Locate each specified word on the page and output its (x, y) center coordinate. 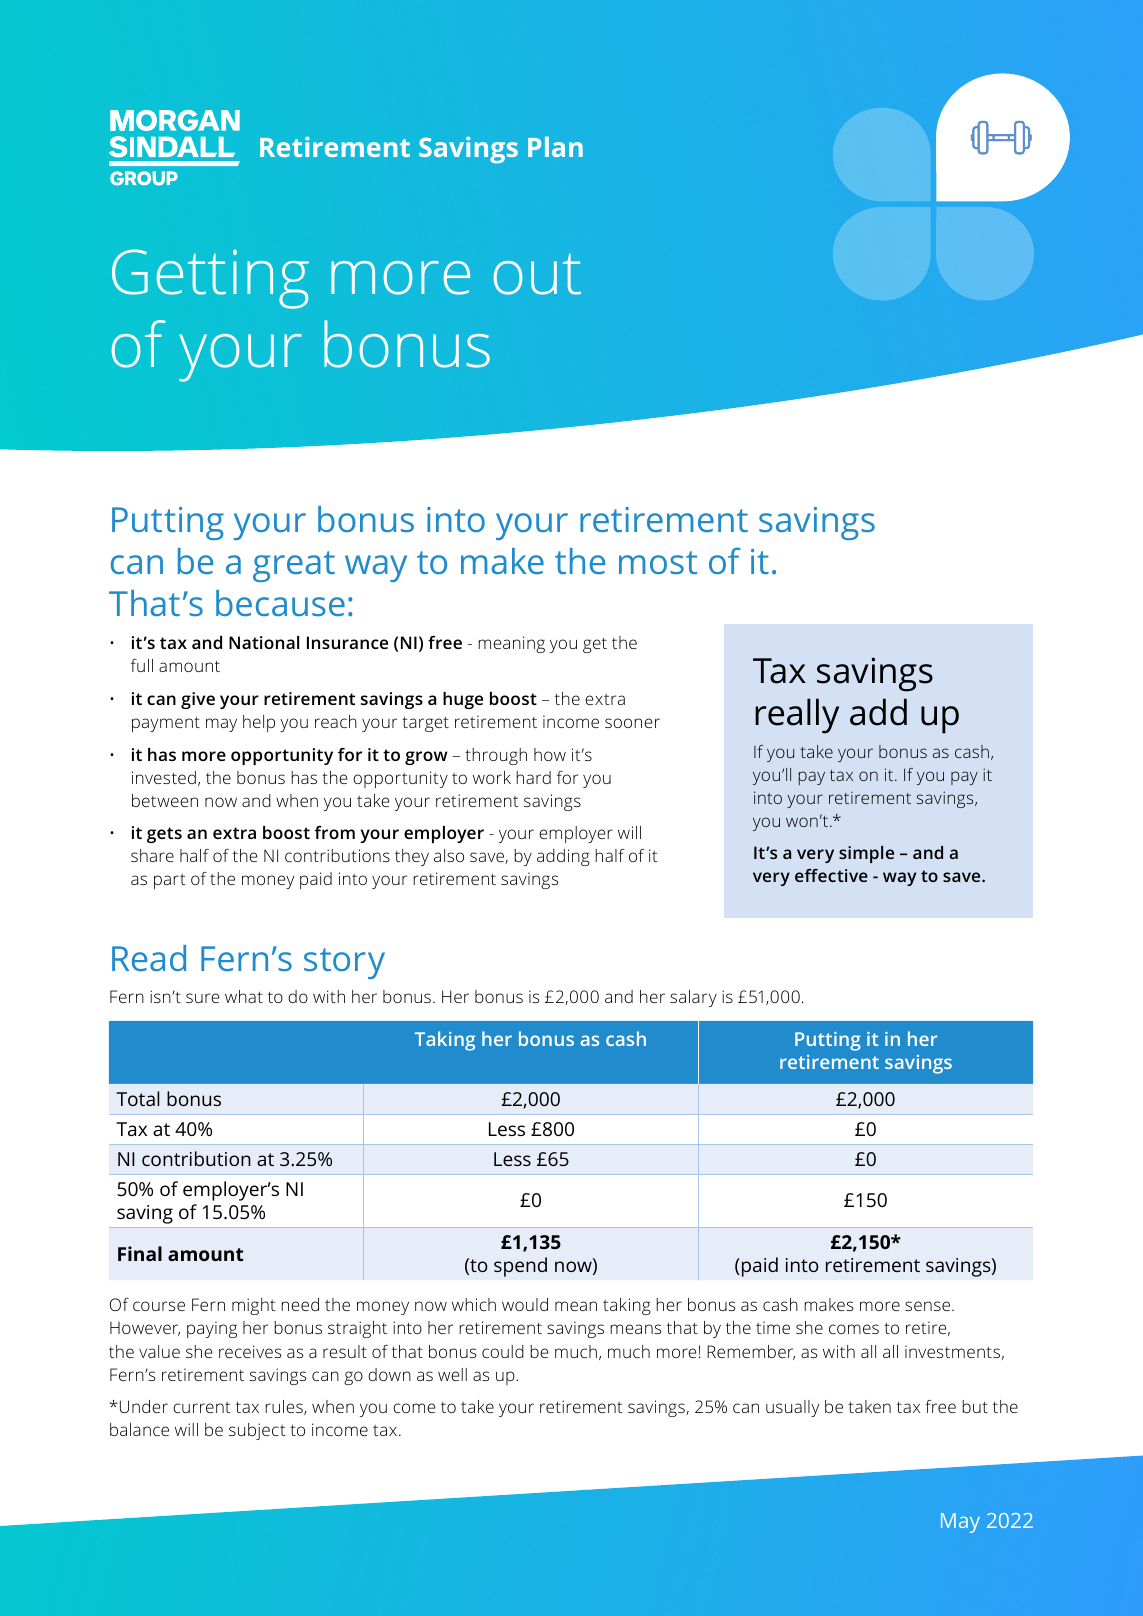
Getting (210, 279)
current (202, 1407)
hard (533, 777)
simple (866, 854)
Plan (555, 147)
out (537, 274)
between (165, 800)
